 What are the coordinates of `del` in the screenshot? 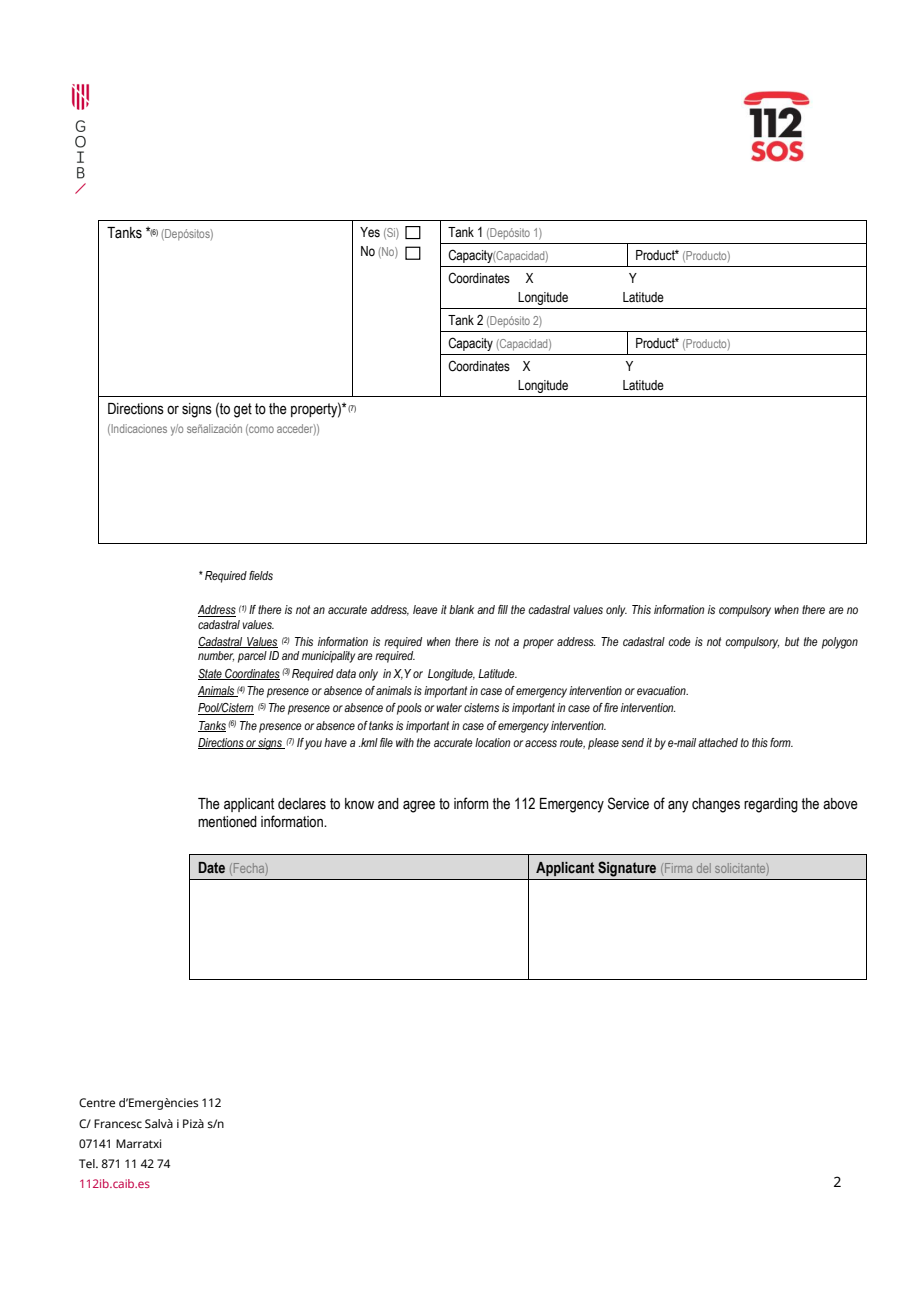 It's located at (704, 868).
